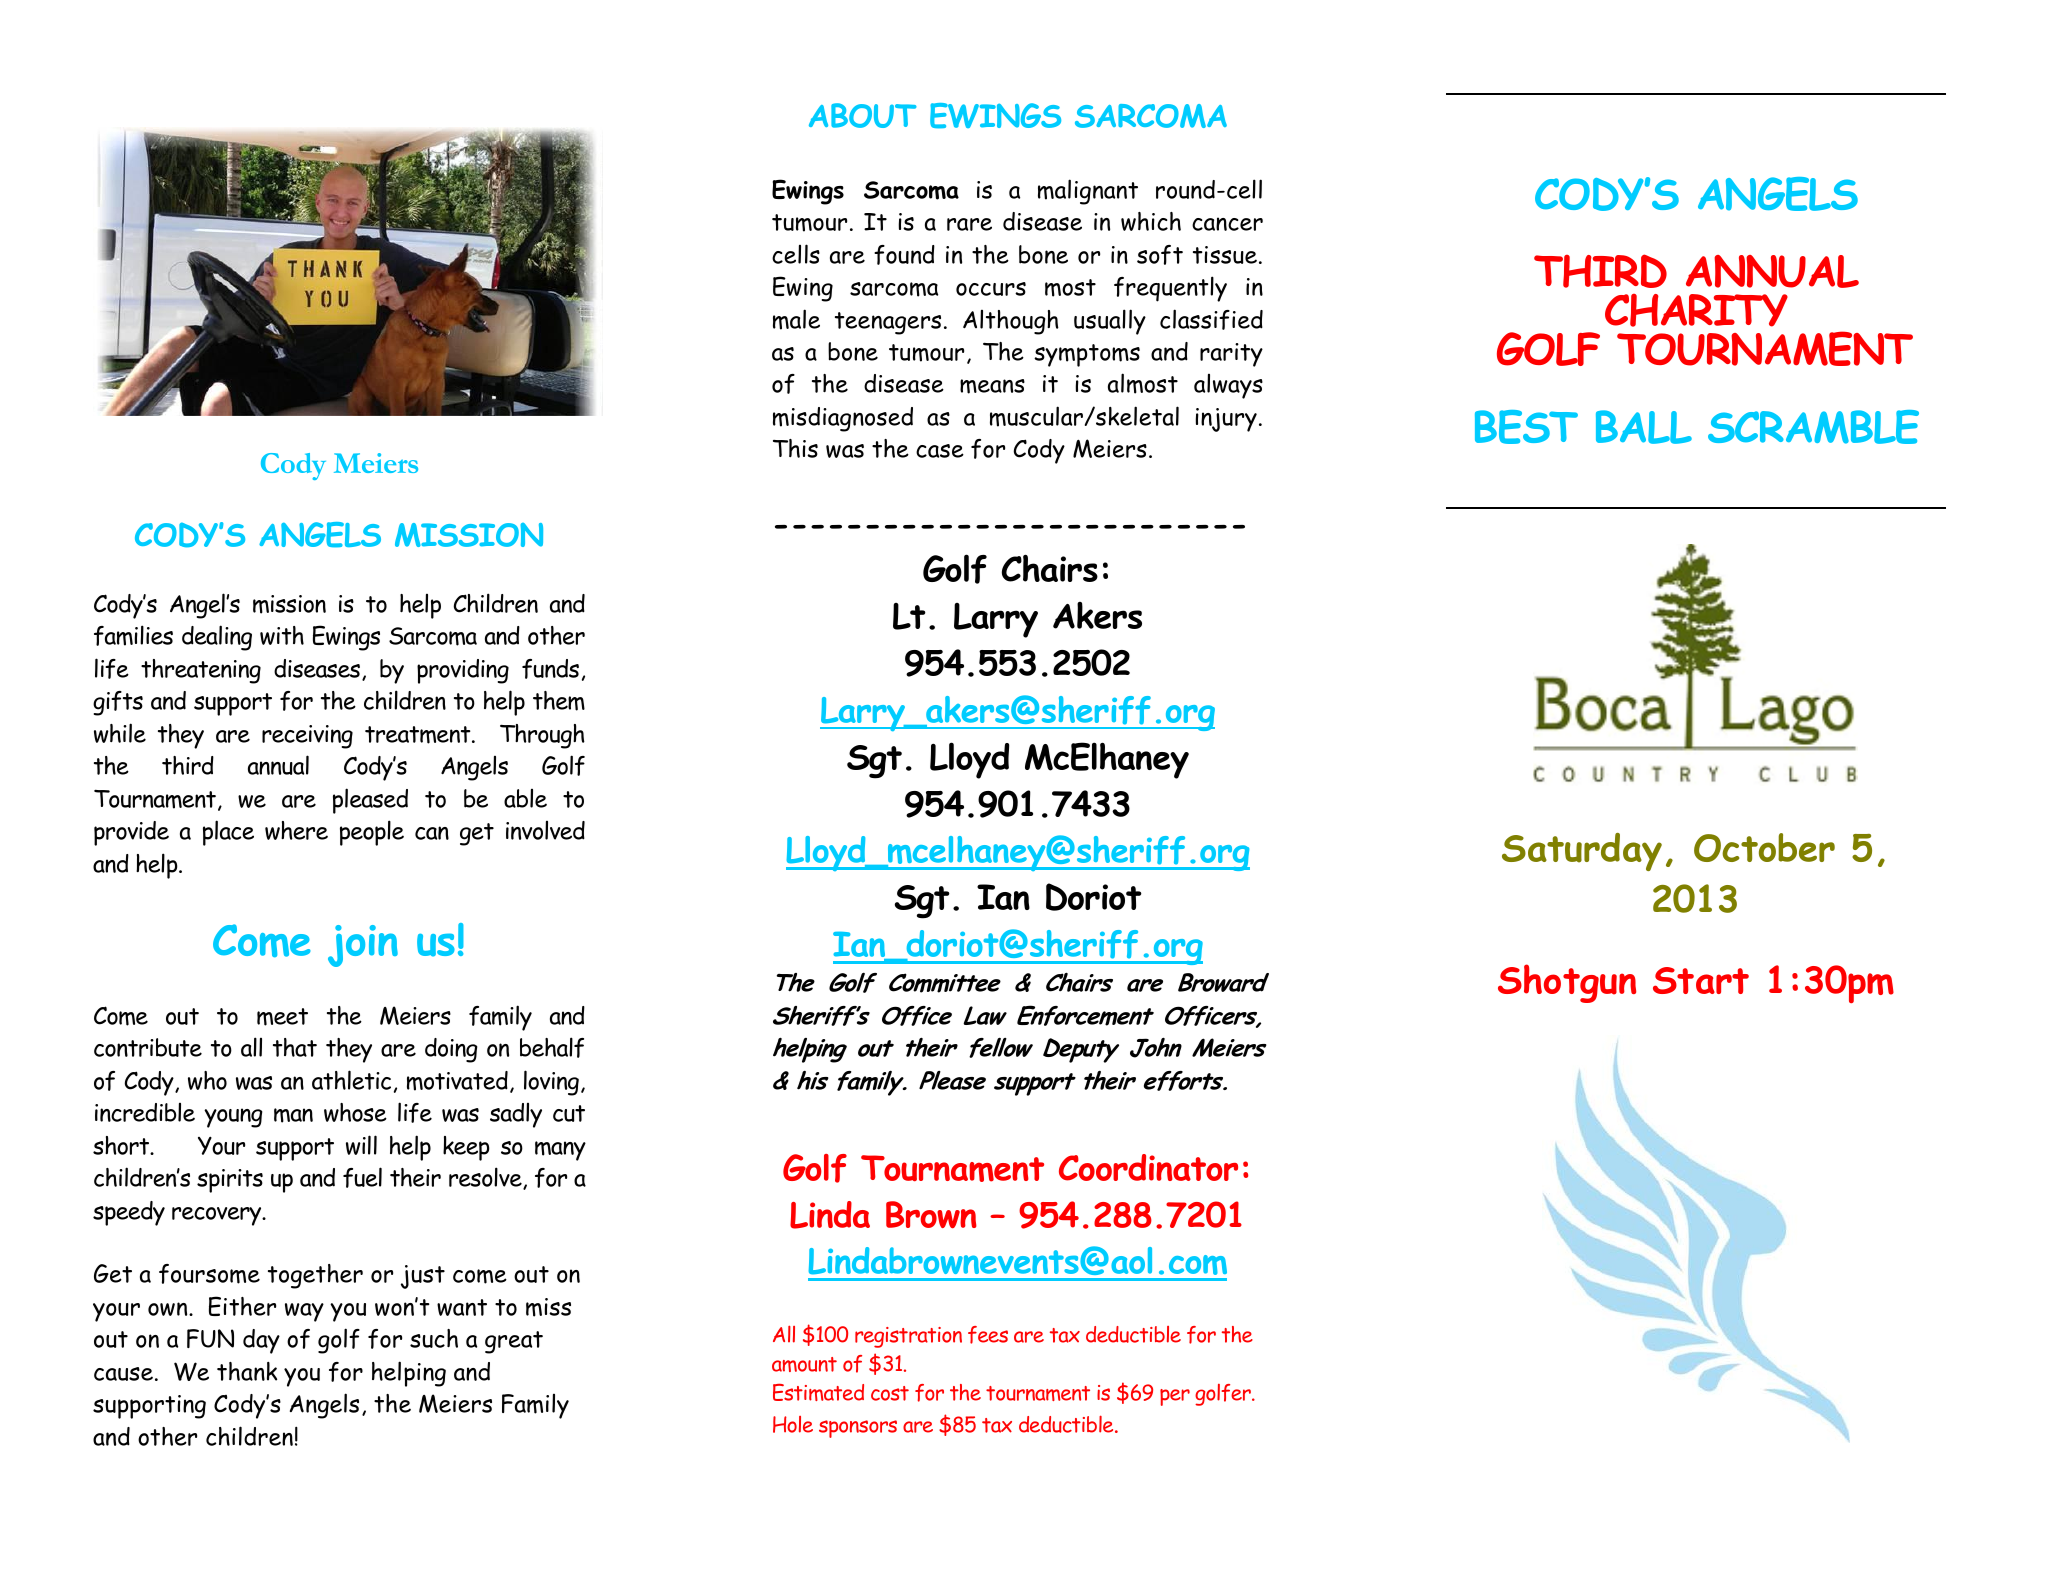  What do you see at coordinates (542, 736) in the image?
I see `Through` at bounding box center [542, 736].
